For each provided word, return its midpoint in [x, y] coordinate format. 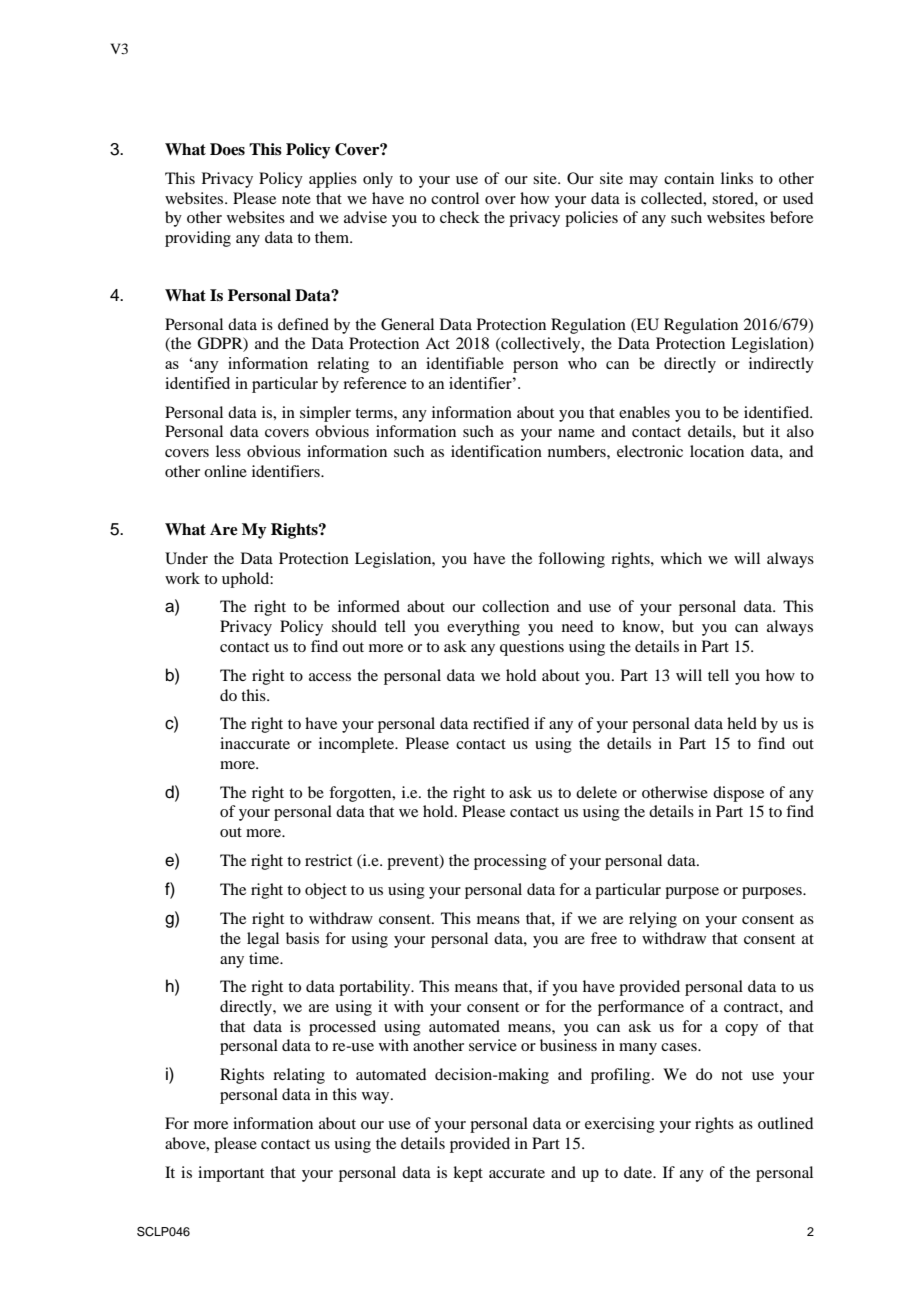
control [455, 198]
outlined [785, 1123]
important [231, 1174]
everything [483, 628]
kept [468, 1174]
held [742, 723]
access [330, 677]
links [737, 178]
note [296, 199]
